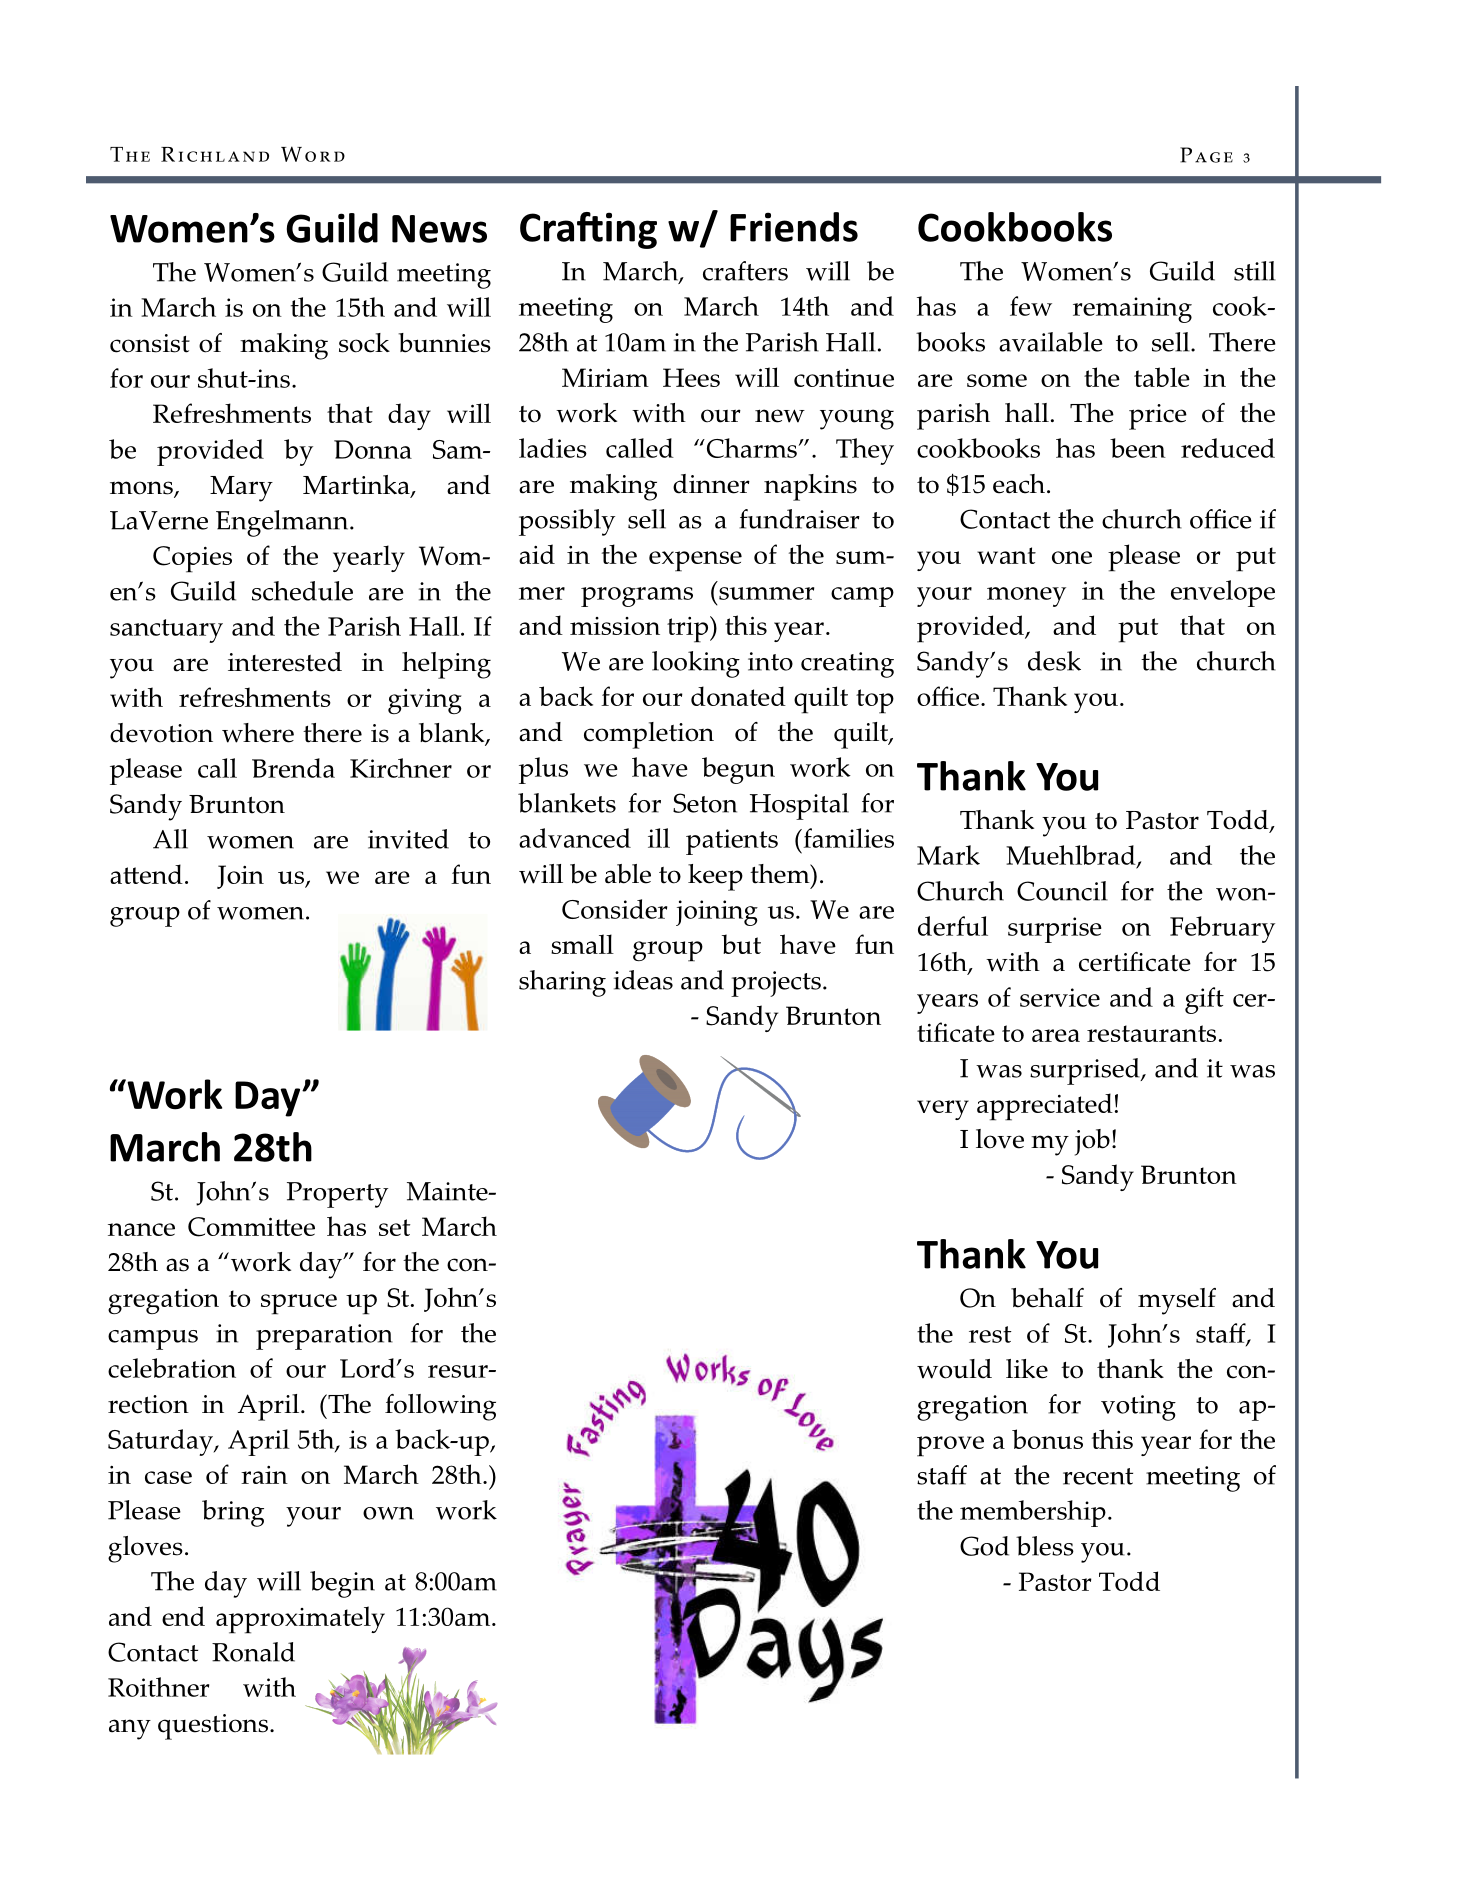 This screenshot has width=1462, height=1892. I want to click on ideas, so click(643, 980).
